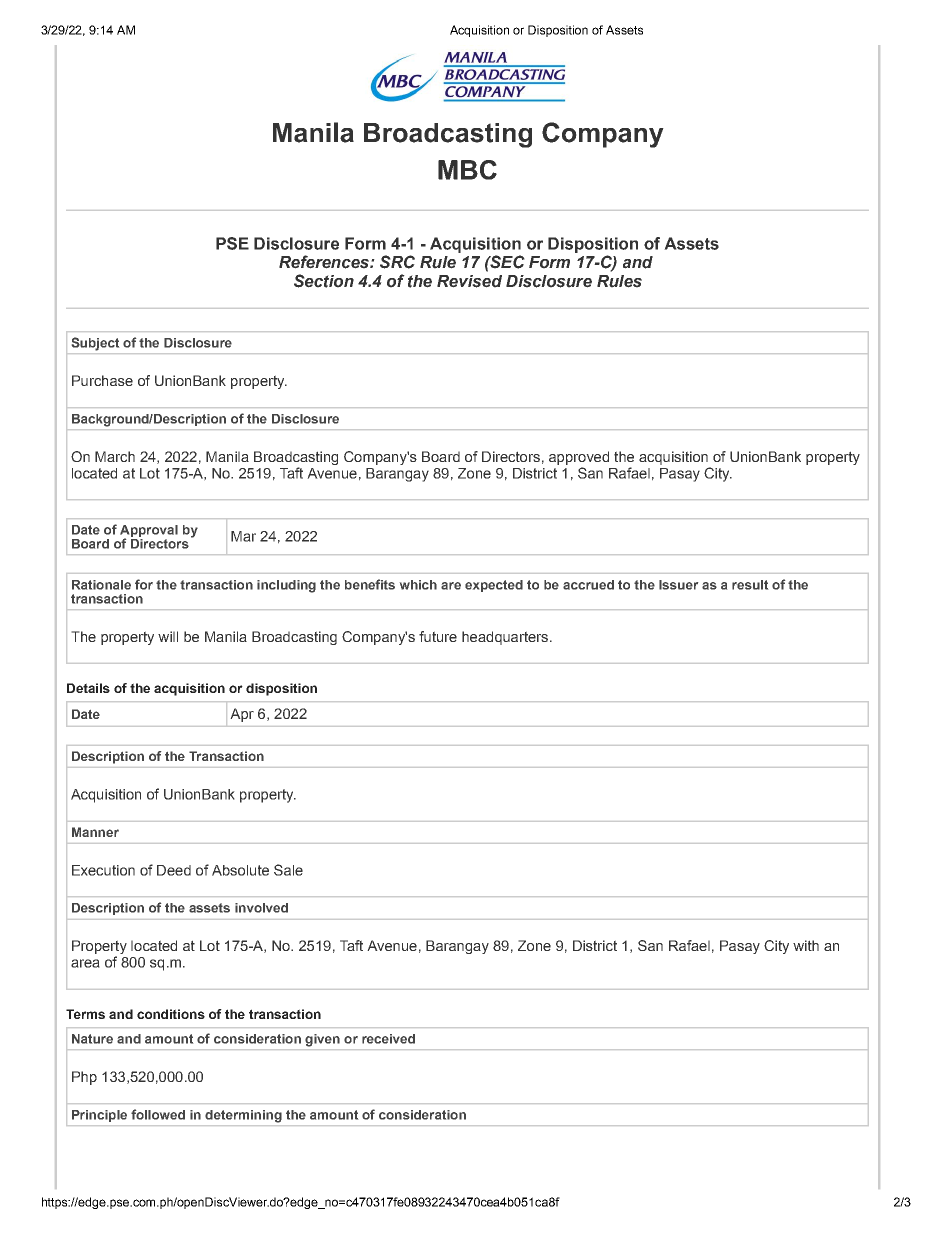 The height and width of the screenshot is (1233, 952). What do you see at coordinates (806, 945) in the screenshot?
I see `with` at bounding box center [806, 945].
